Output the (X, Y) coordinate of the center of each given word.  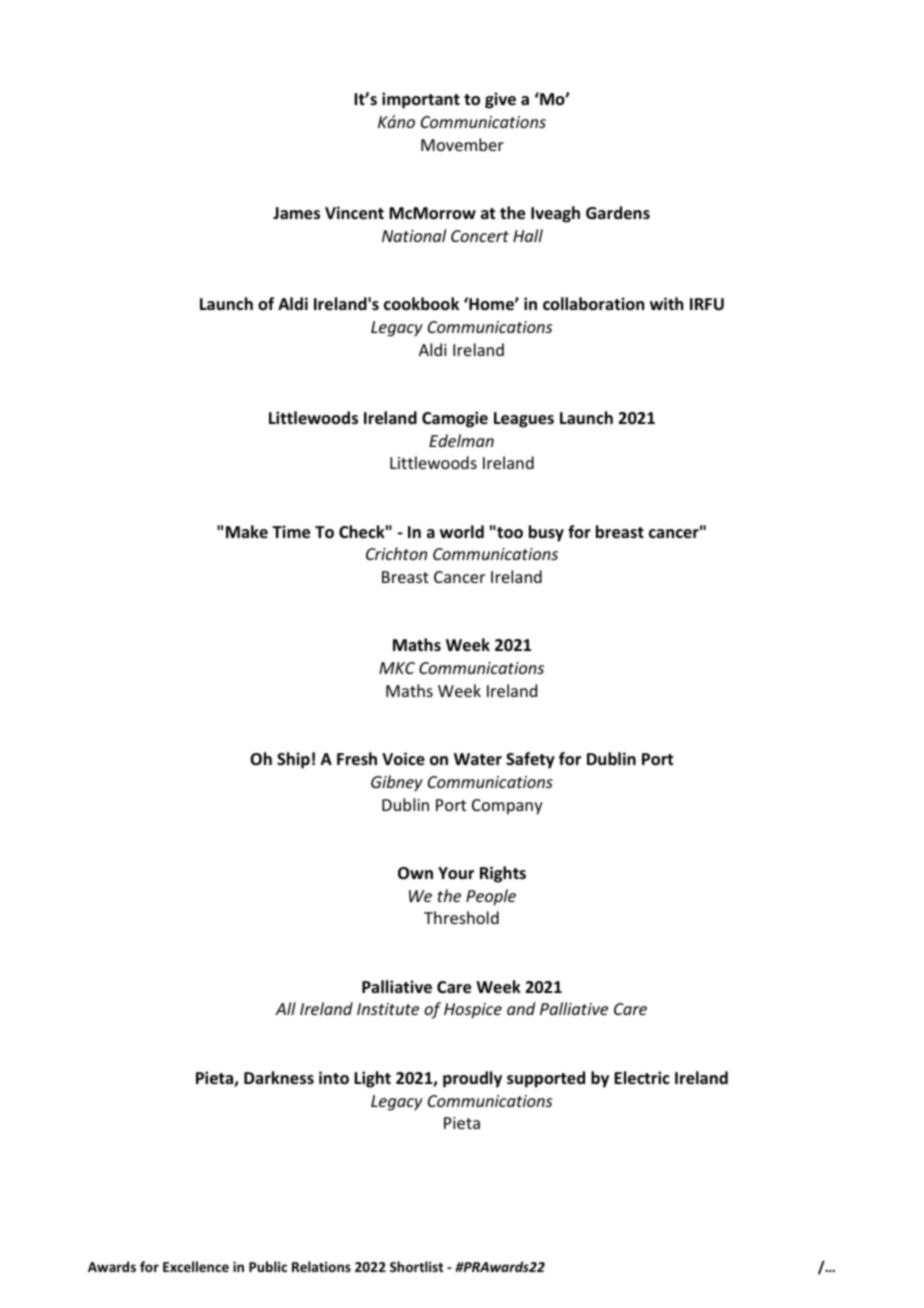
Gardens (618, 213)
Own (415, 873)
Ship (293, 760)
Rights (503, 874)
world (462, 532)
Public (268, 1266)
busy (546, 533)
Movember (462, 144)
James (296, 213)
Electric (642, 1078)
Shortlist (416, 1266)
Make (247, 531)
